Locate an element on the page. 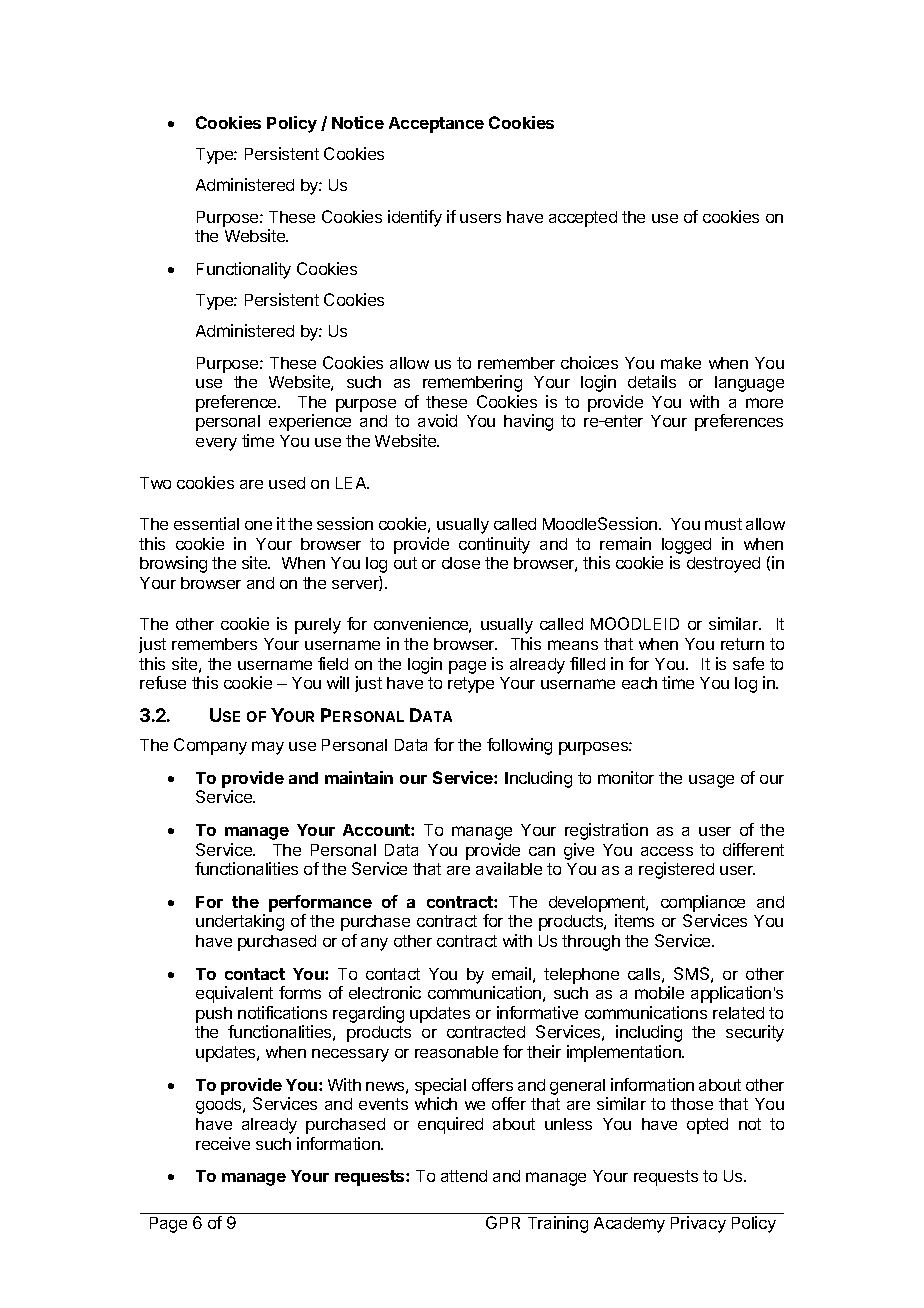 The width and height of the page is (924, 1308). available is located at coordinates (509, 868).
